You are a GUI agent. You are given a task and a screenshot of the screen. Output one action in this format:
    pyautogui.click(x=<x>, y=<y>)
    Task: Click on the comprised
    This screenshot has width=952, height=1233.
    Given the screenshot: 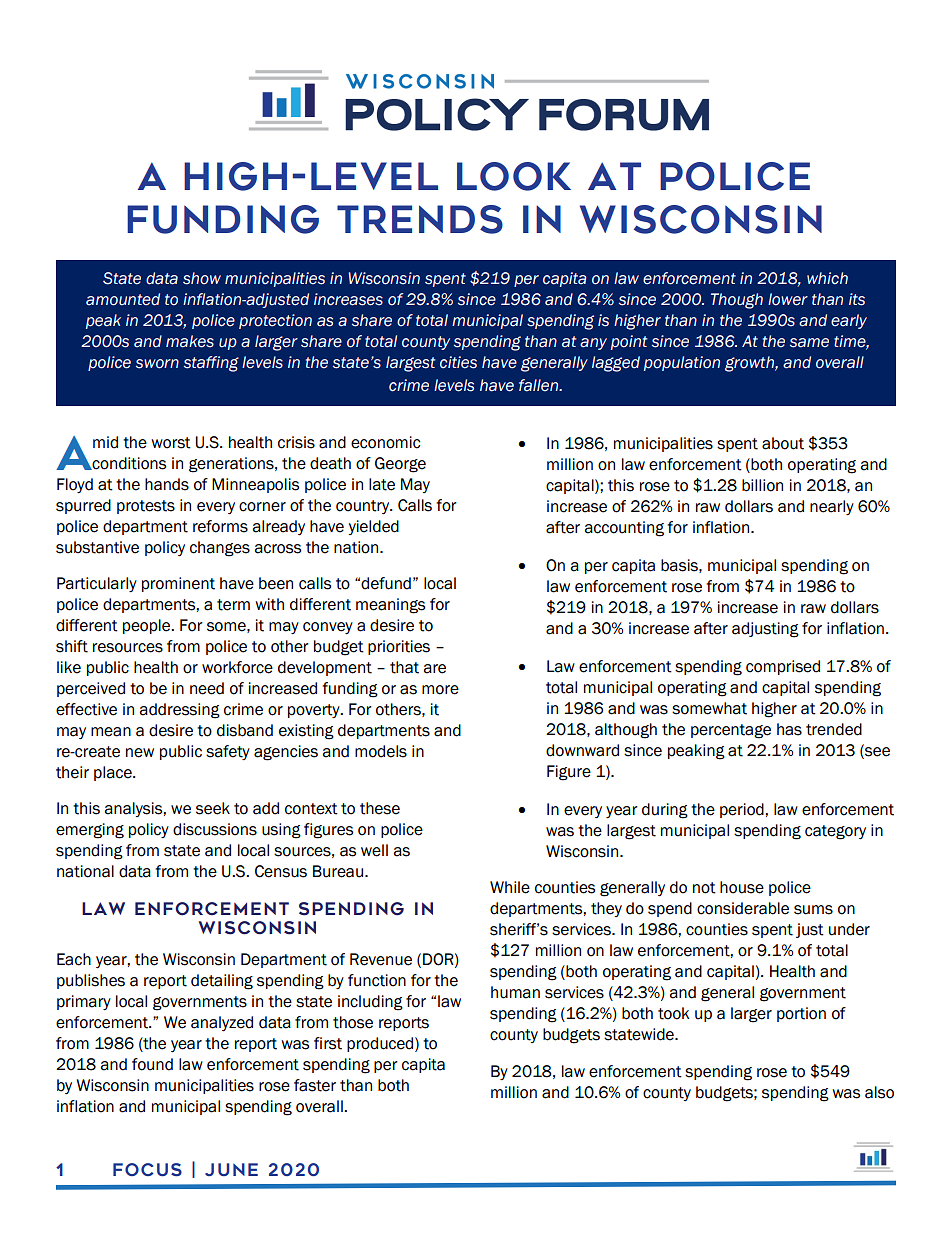 What is the action you would take?
    pyautogui.click(x=783, y=667)
